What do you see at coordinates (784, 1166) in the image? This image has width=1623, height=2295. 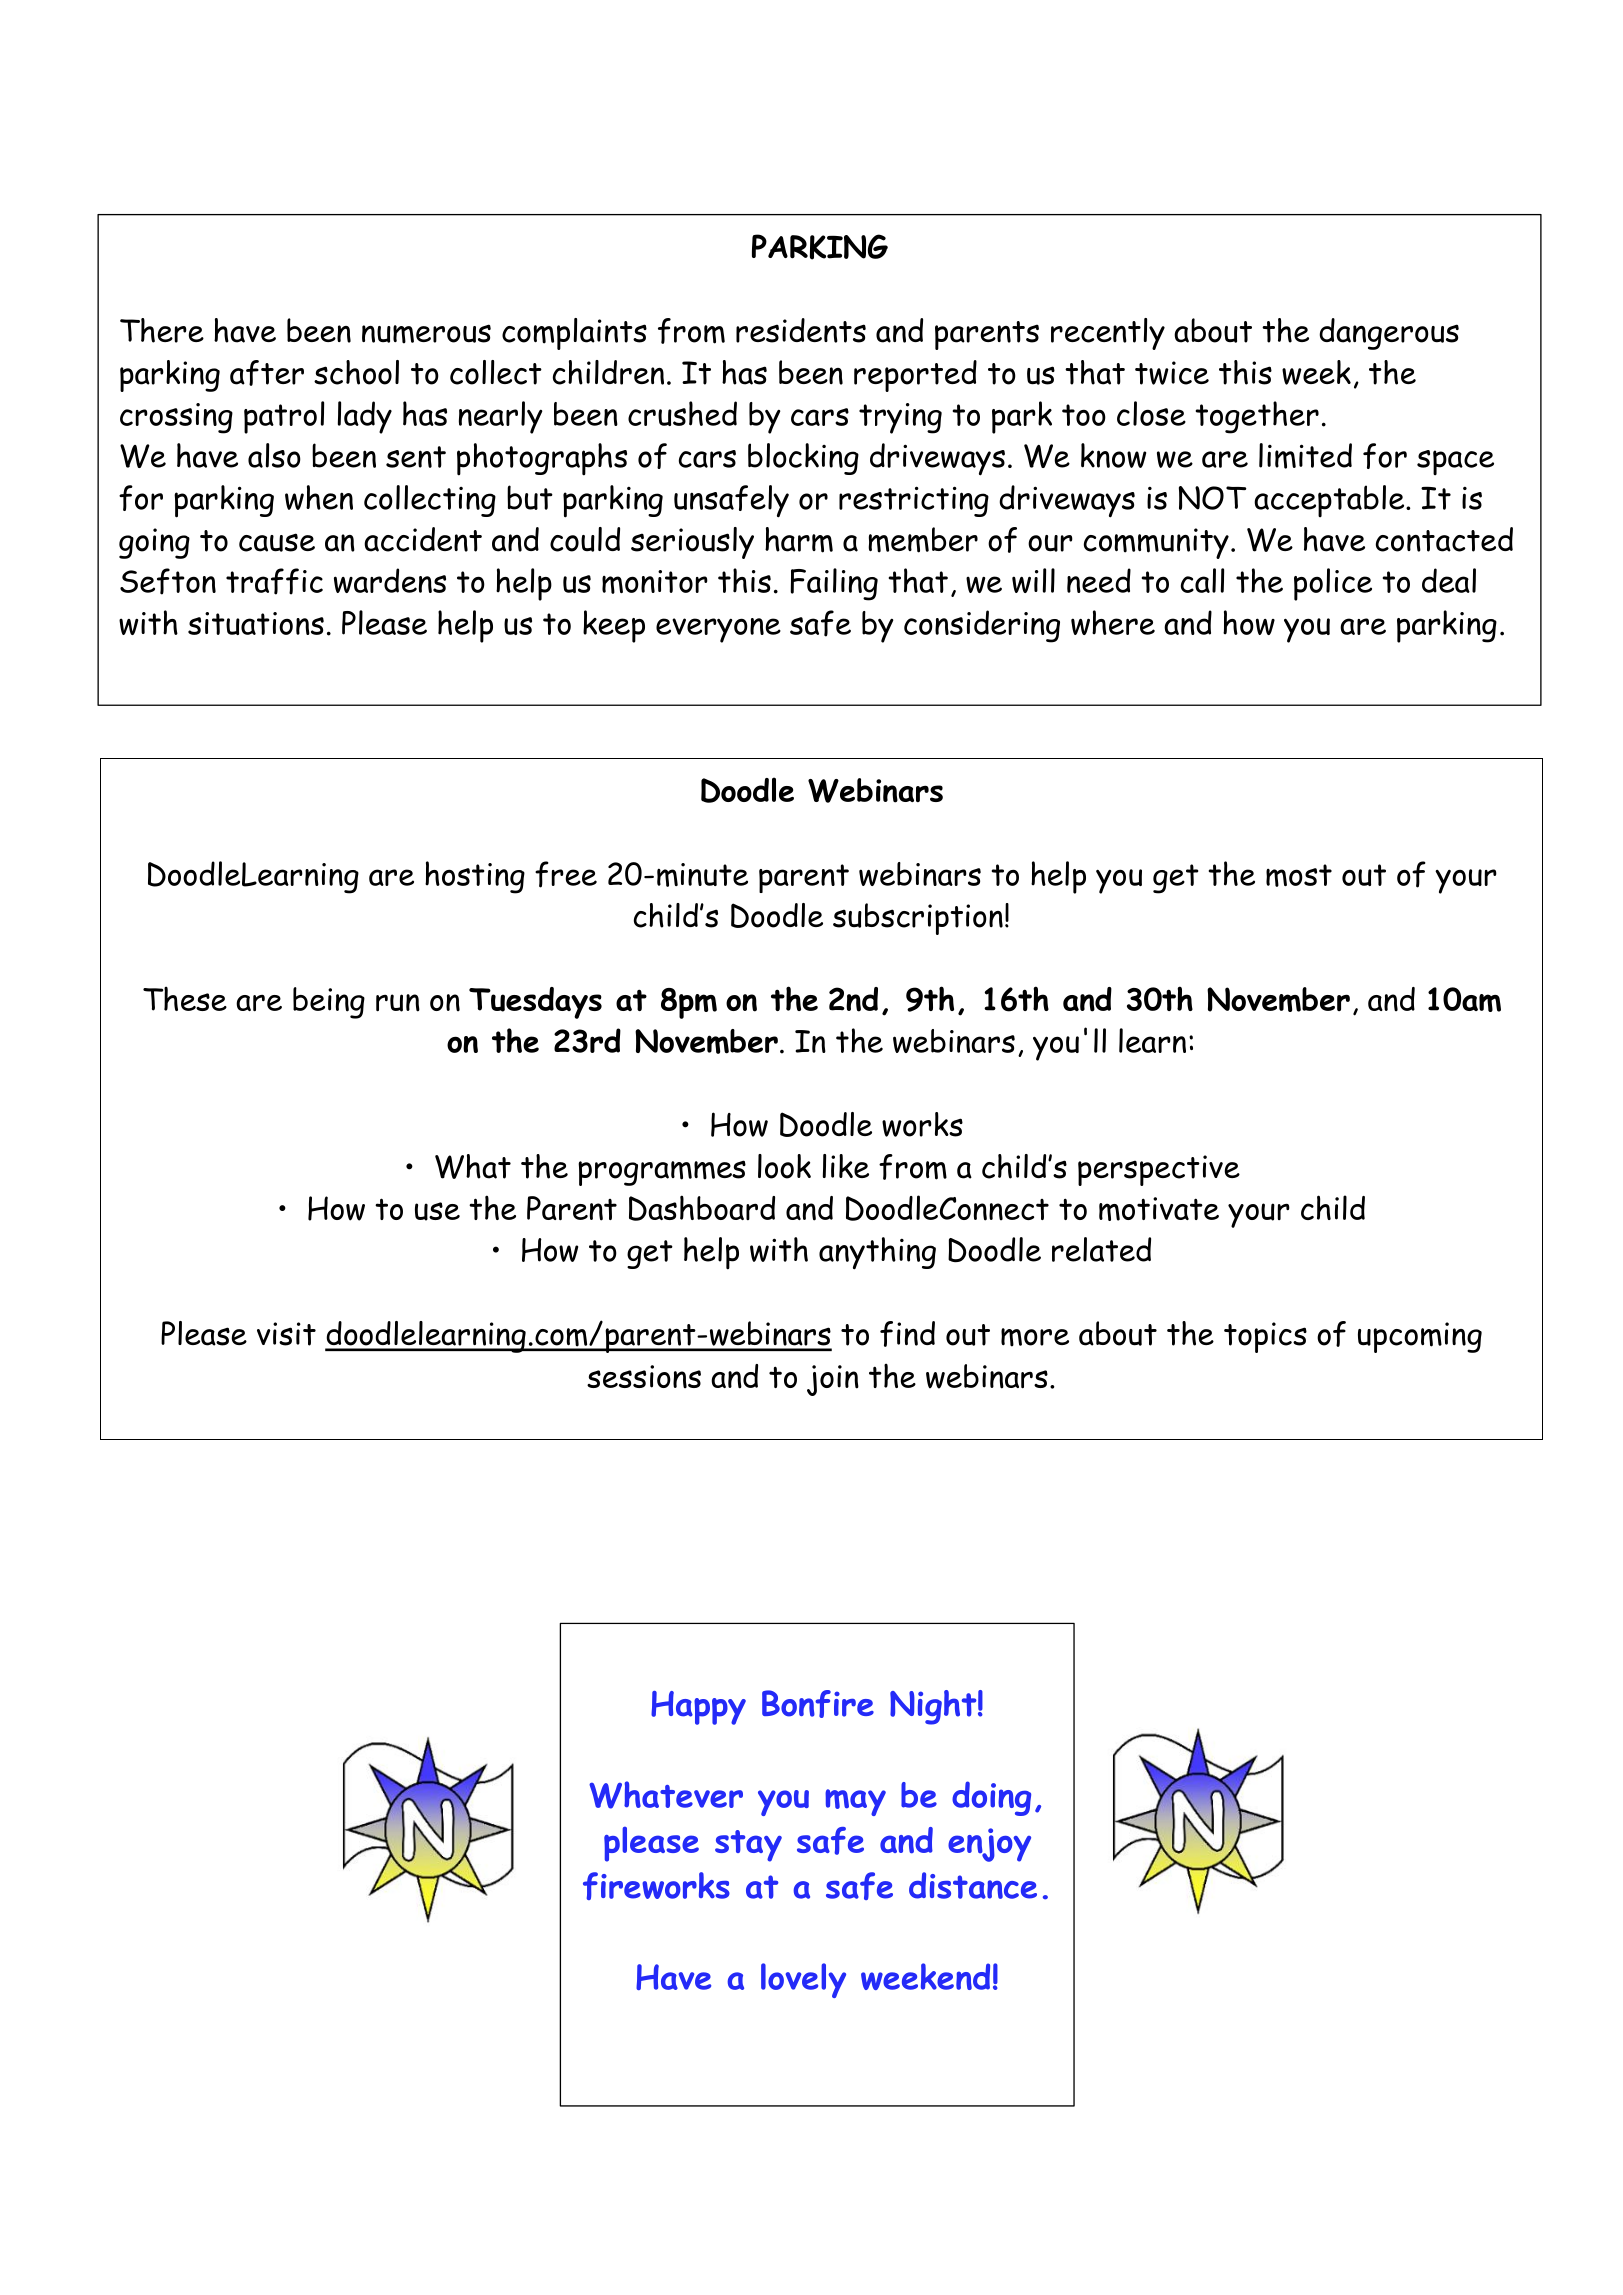 I see `look` at bounding box center [784, 1166].
